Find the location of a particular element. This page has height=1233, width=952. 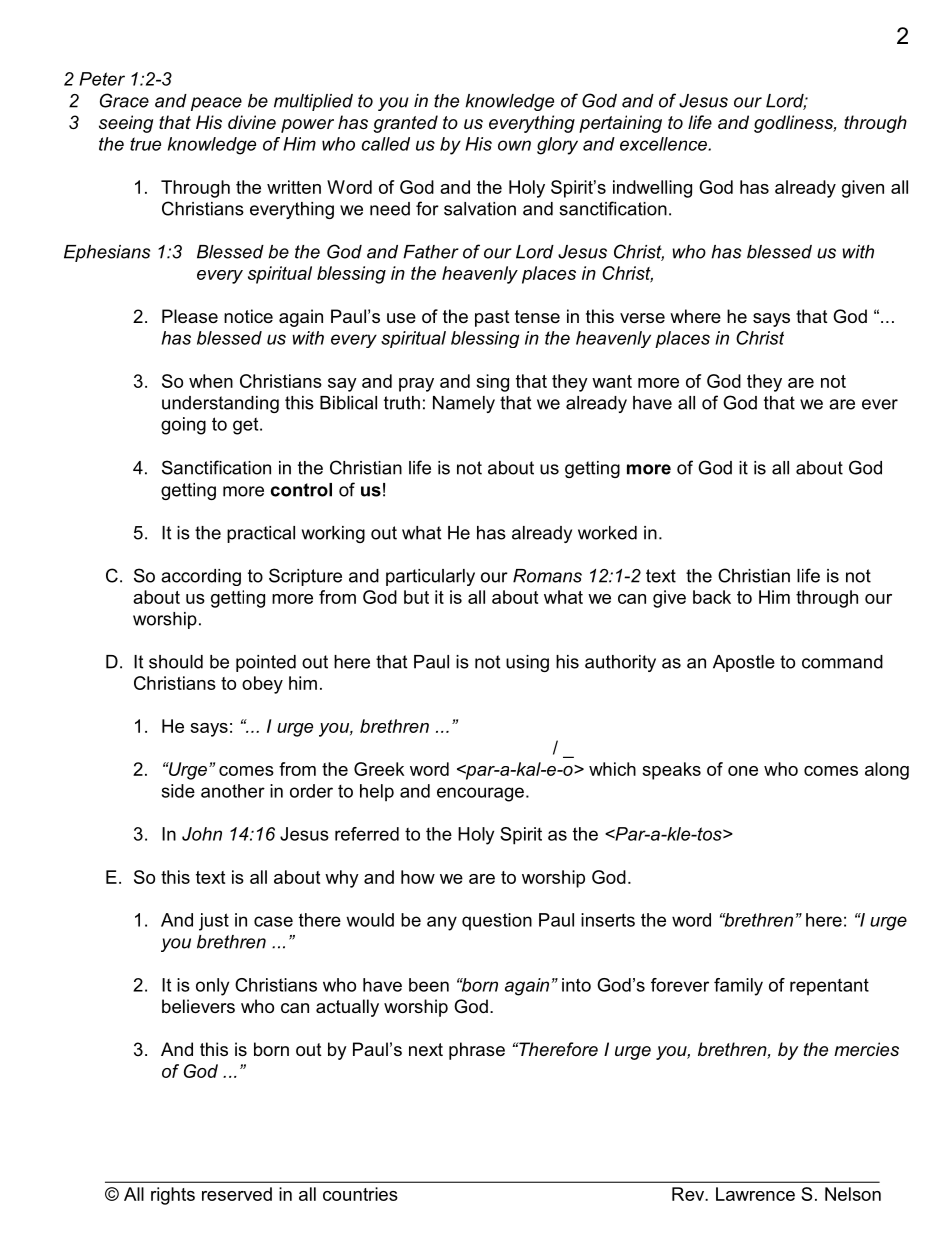

Lawrence is located at coordinates (755, 1194).
